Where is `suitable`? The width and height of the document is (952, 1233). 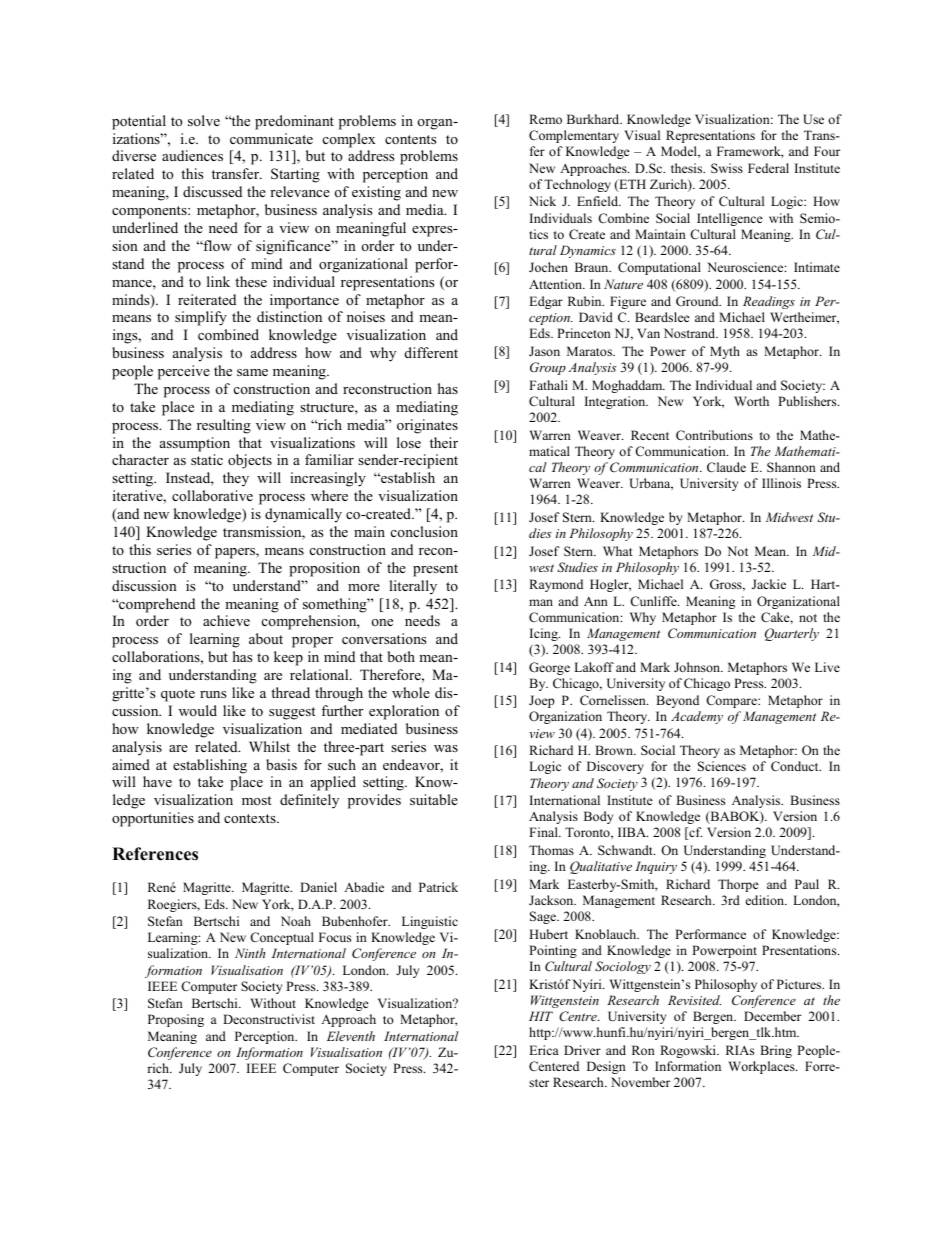
suitable is located at coordinates (434, 799).
